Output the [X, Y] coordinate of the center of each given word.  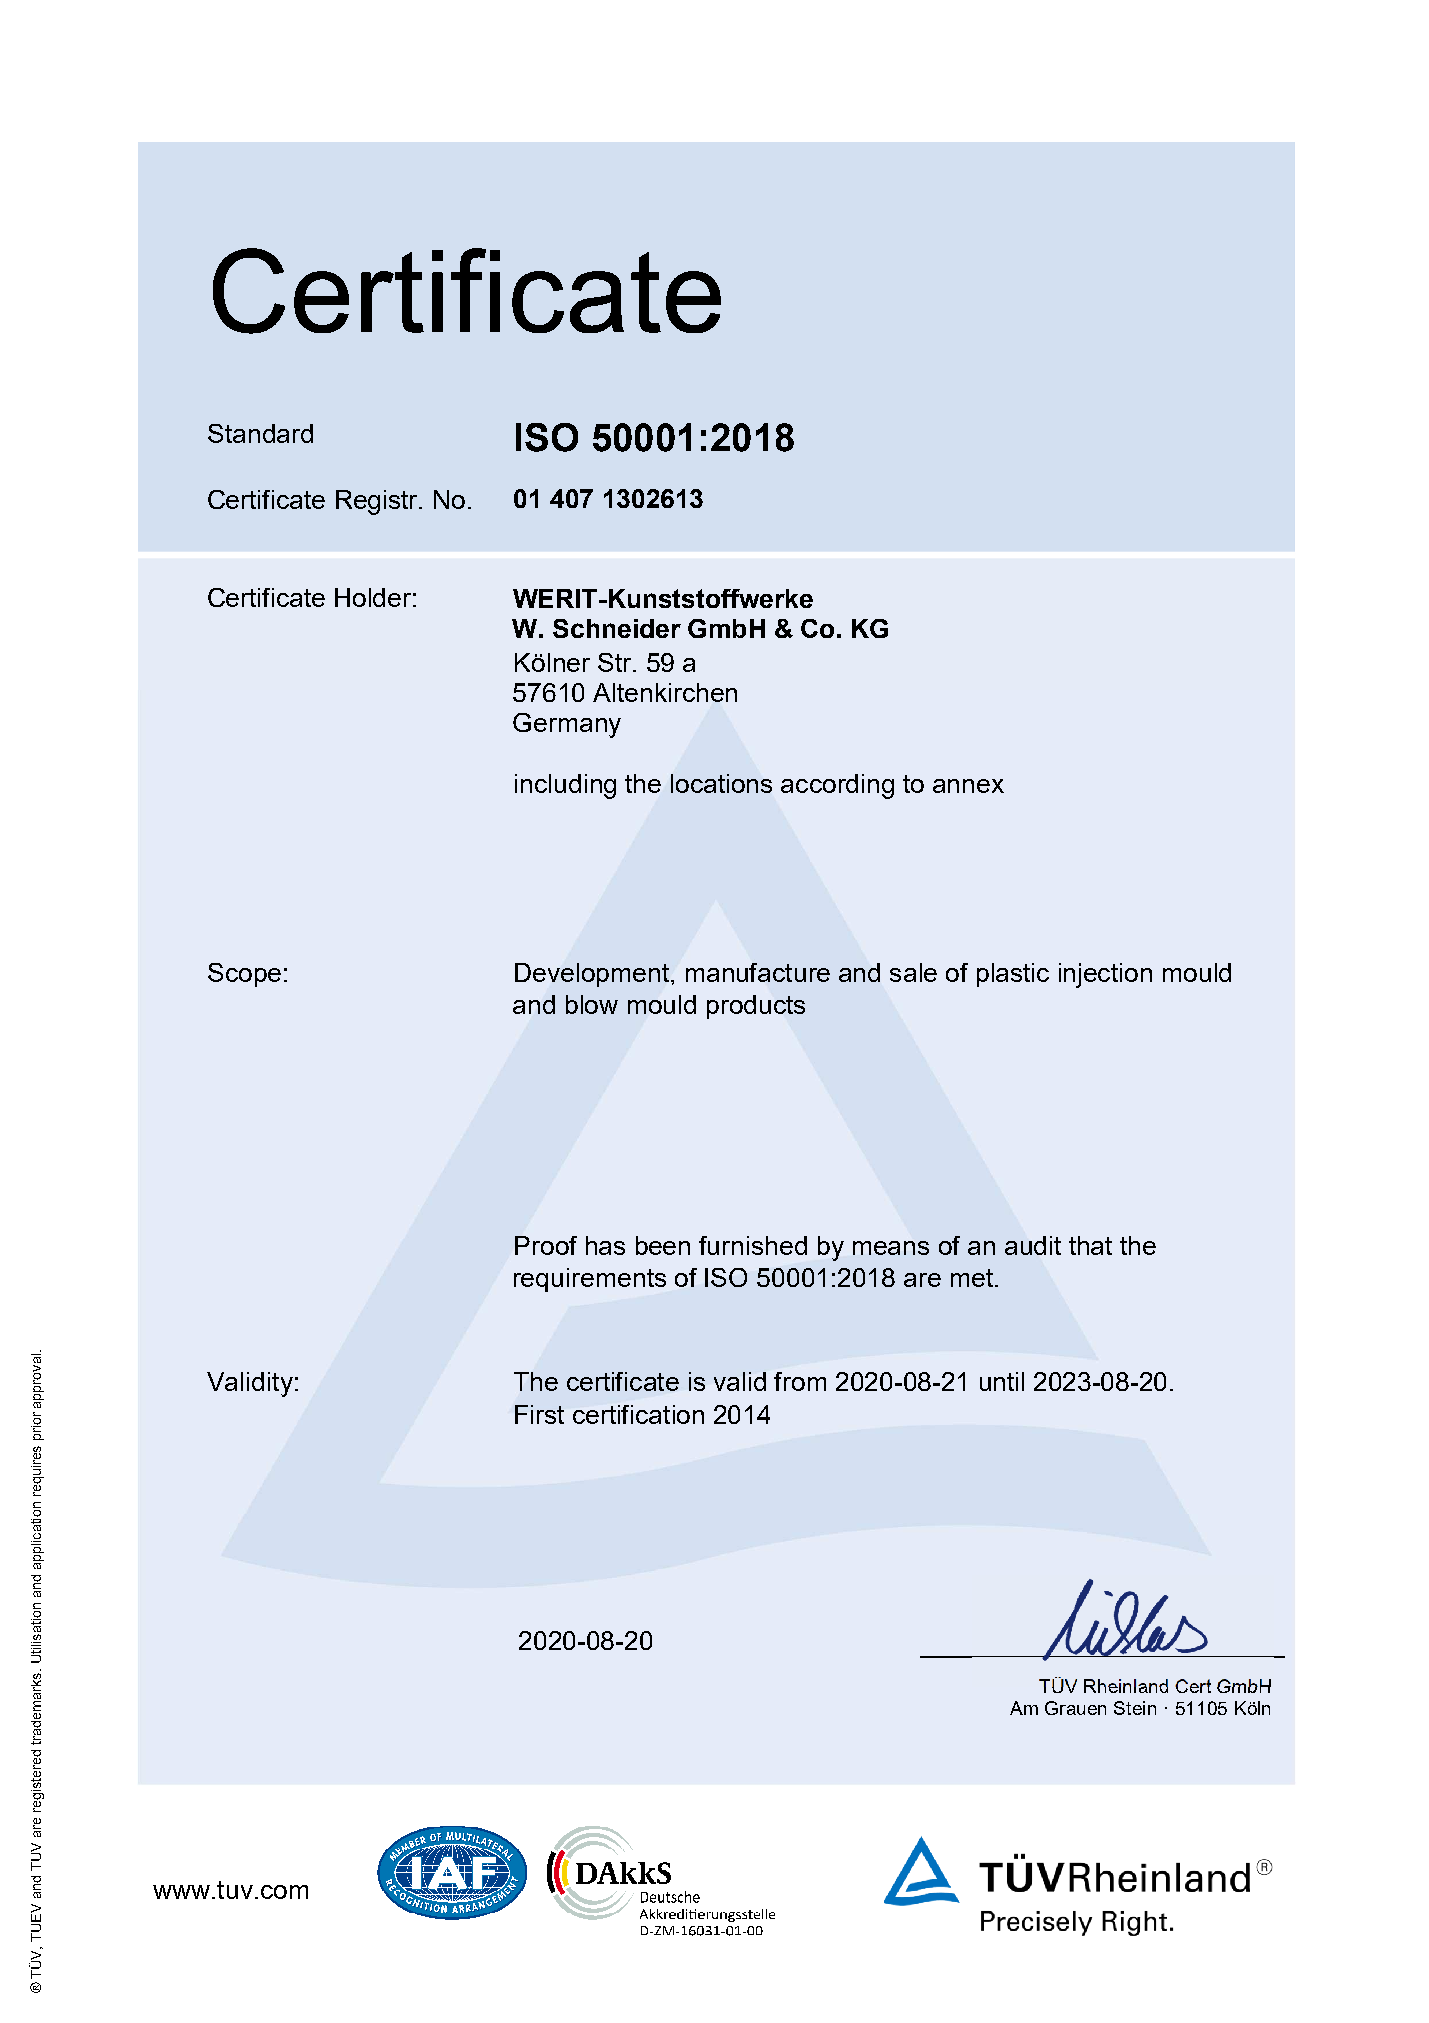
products [756, 1007]
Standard [260, 433]
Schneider [617, 628]
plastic [1013, 975]
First [539, 1414]
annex [968, 786]
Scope [244, 975]
